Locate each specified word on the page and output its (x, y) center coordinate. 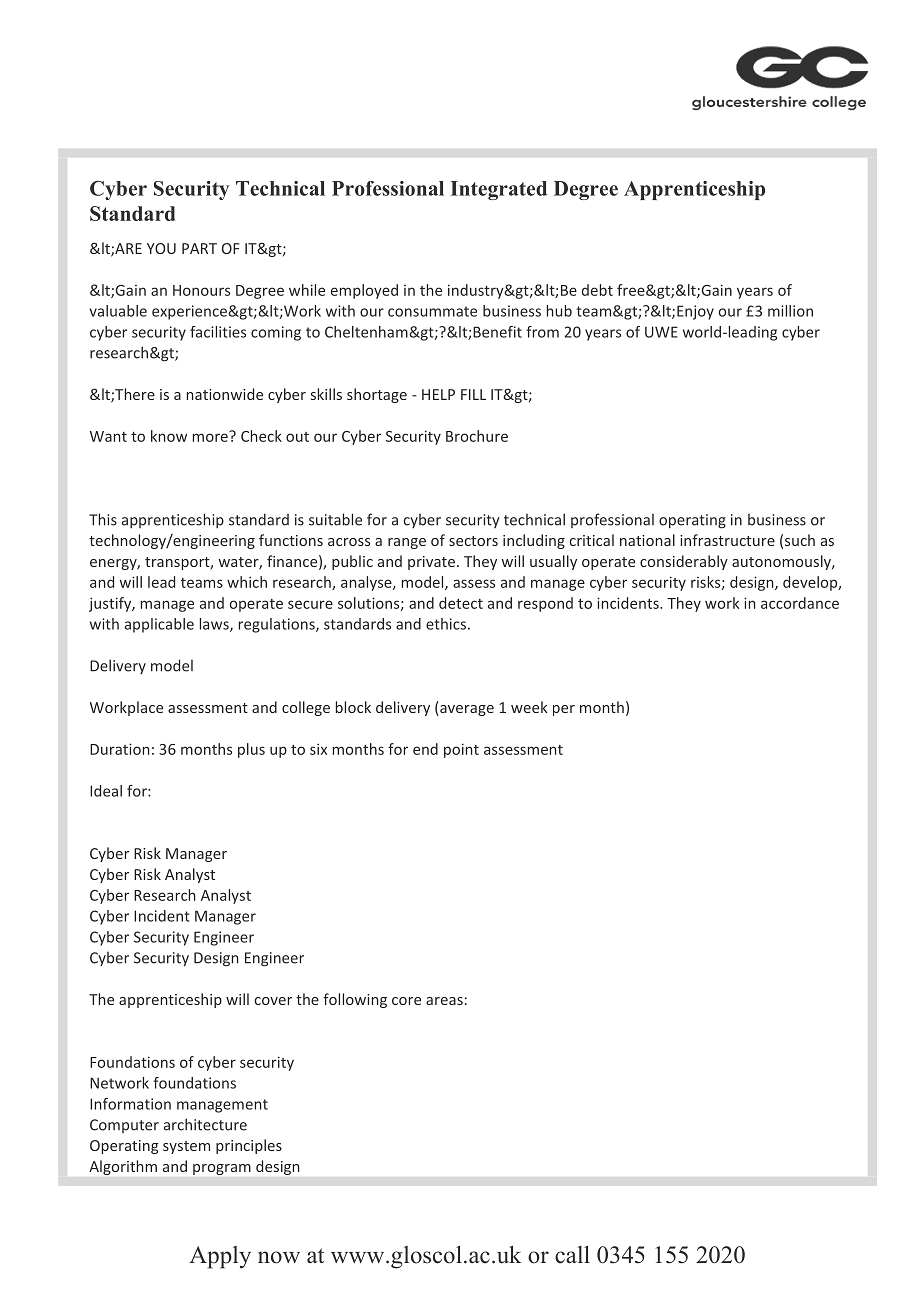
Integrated (499, 190)
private (431, 563)
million (790, 311)
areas (444, 1001)
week (529, 707)
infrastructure (727, 540)
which (247, 582)
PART (199, 248)
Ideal (106, 791)
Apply (220, 1257)
